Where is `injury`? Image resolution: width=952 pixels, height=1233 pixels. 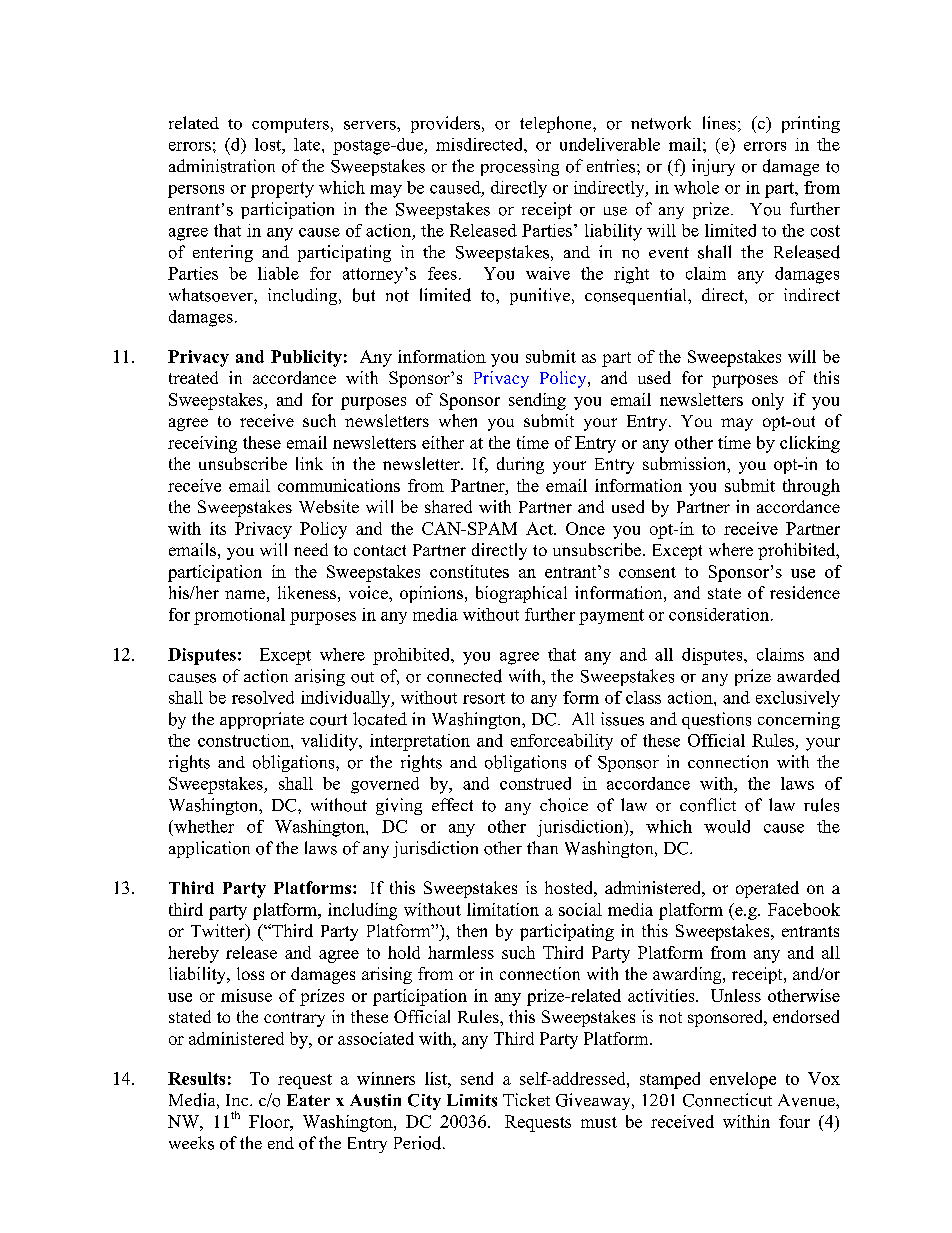 injury is located at coordinates (713, 167).
